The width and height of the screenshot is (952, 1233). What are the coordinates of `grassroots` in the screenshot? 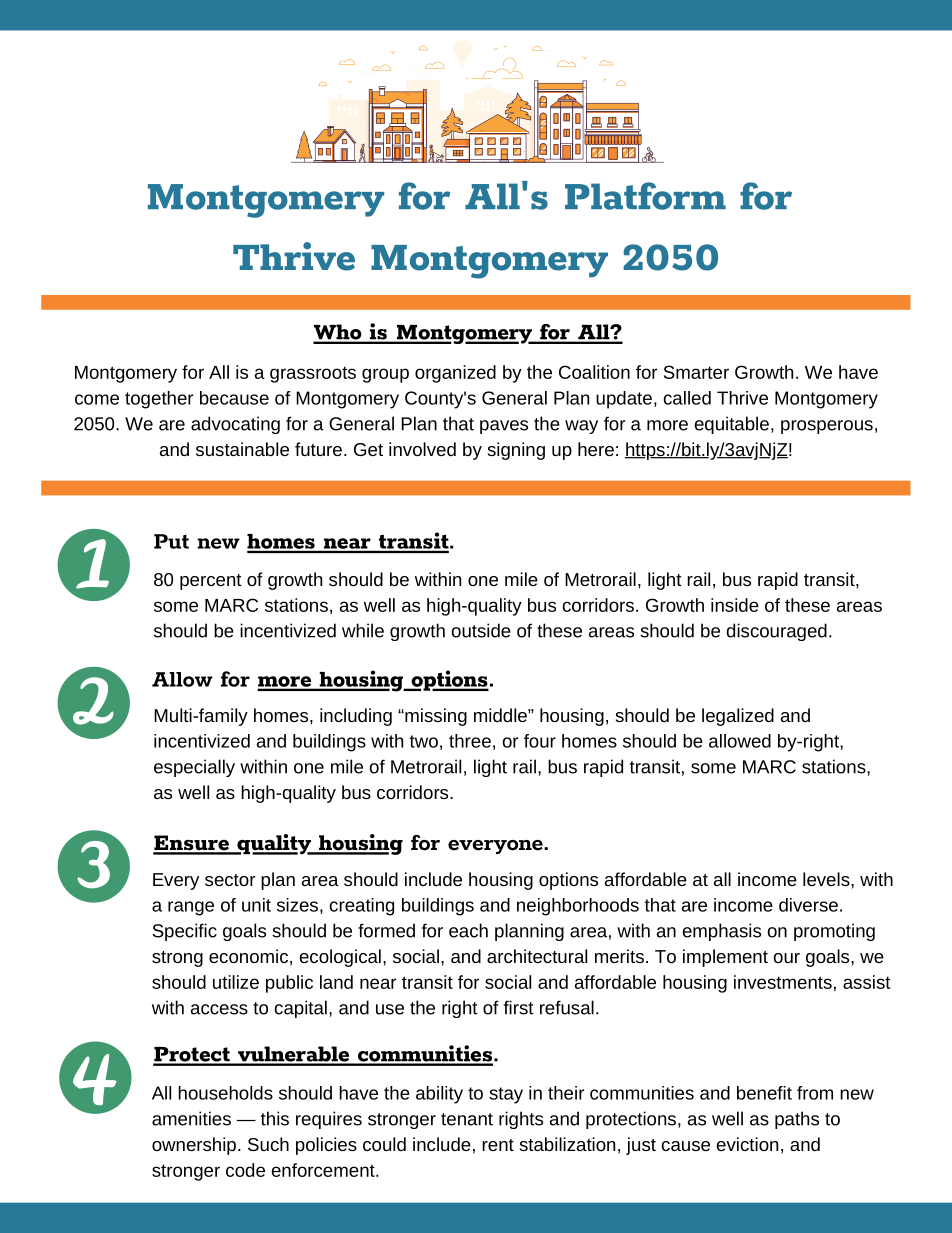 It's located at (313, 374).
